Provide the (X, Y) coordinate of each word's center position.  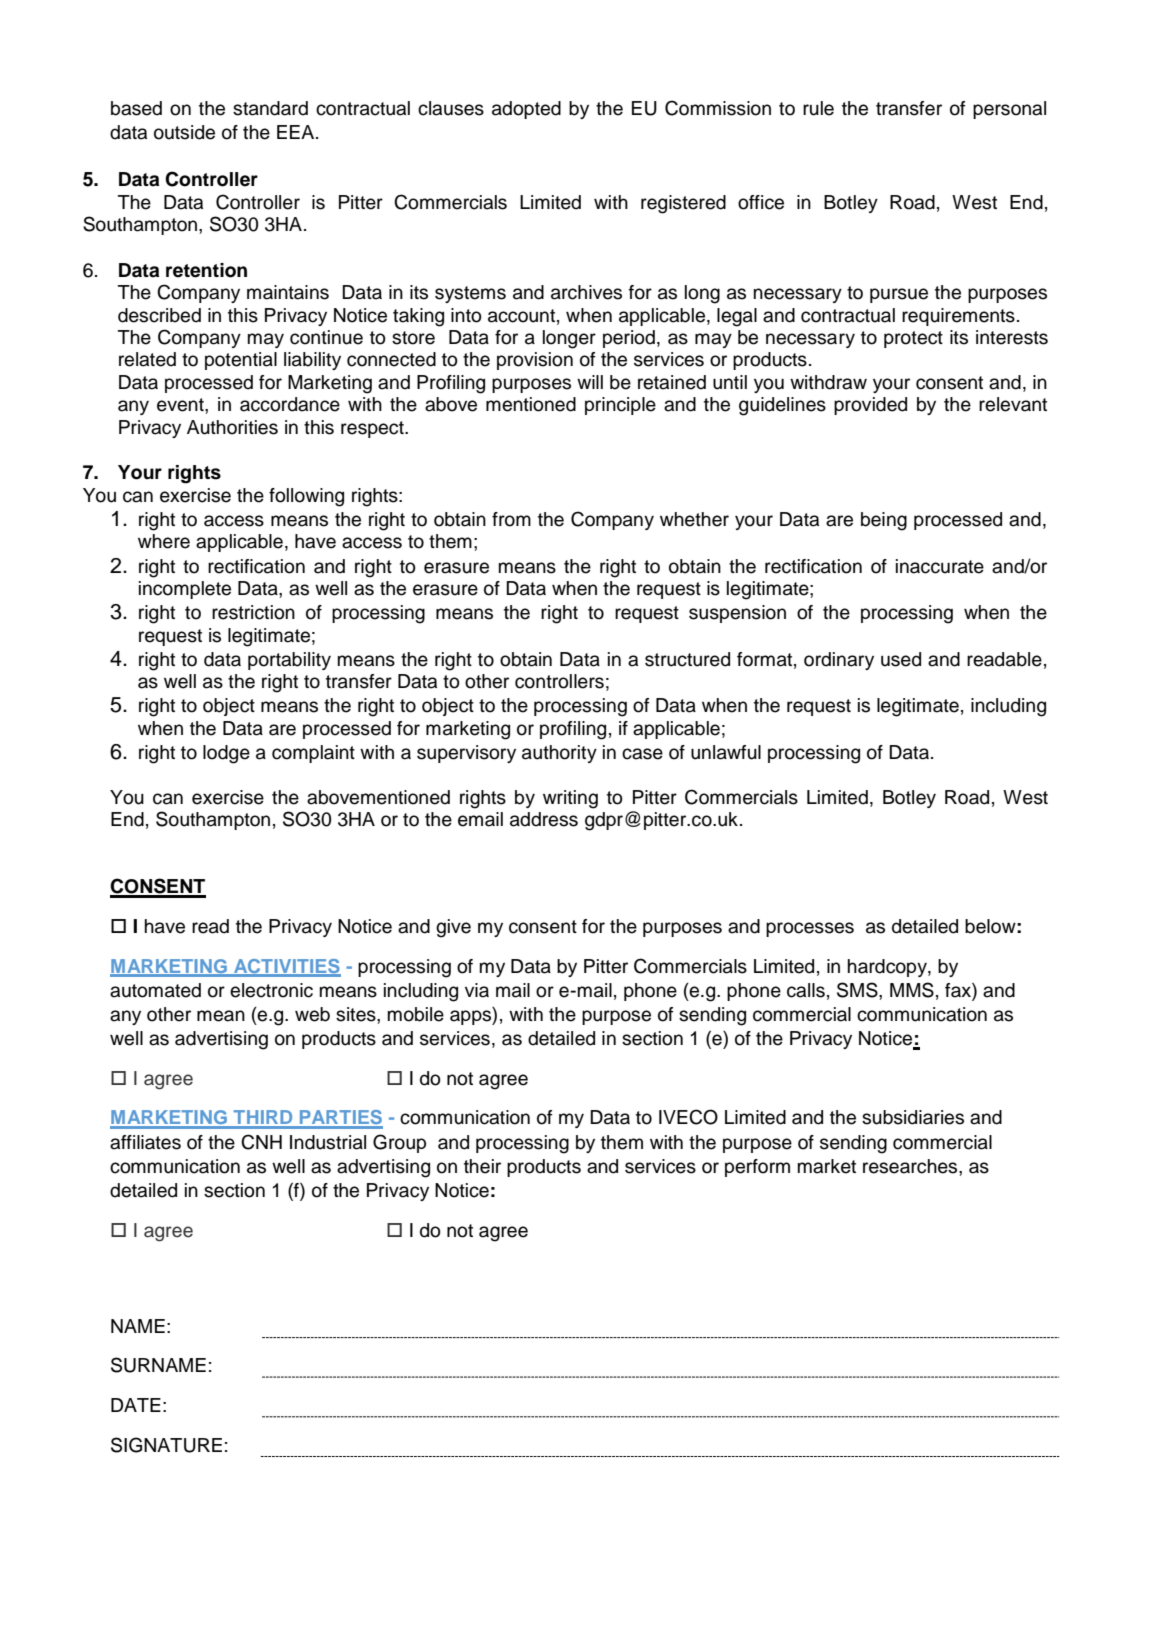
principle (620, 406)
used (901, 659)
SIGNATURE (166, 1445)
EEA (297, 132)
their (482, 1166)
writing (570, 799)
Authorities (232, 427)
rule (818, 108)
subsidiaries (913, 1117)
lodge (226, 754)
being (884, 521)
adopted (526, 110)
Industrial (328, 1142)
